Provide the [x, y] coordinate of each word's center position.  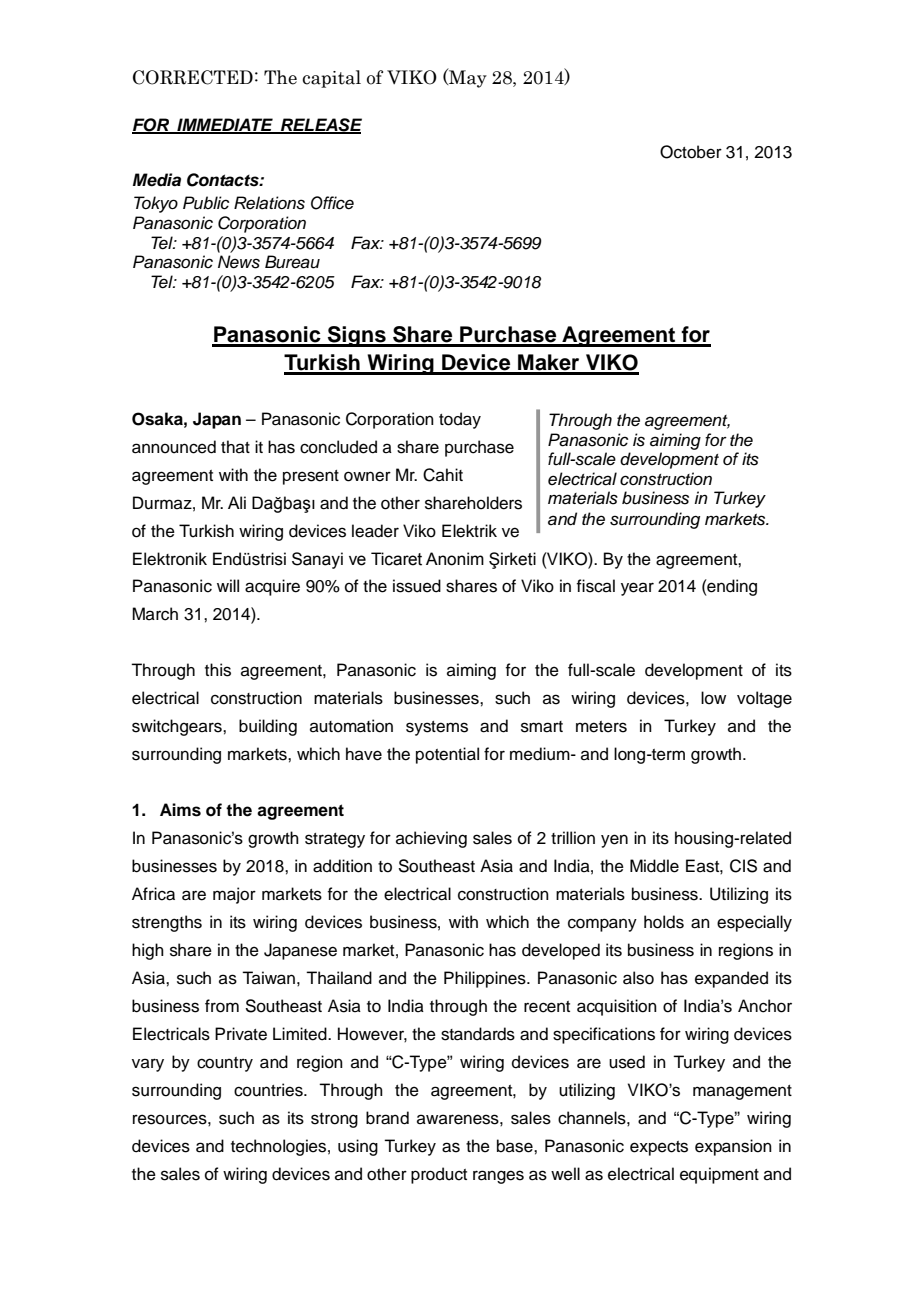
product [439, 1175]
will [228, 585]
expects [659, 1148]
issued [417, 586]
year [637, 589]
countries [269, 1090]
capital [331, 79]
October [691, 152]
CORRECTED [193, 77]
